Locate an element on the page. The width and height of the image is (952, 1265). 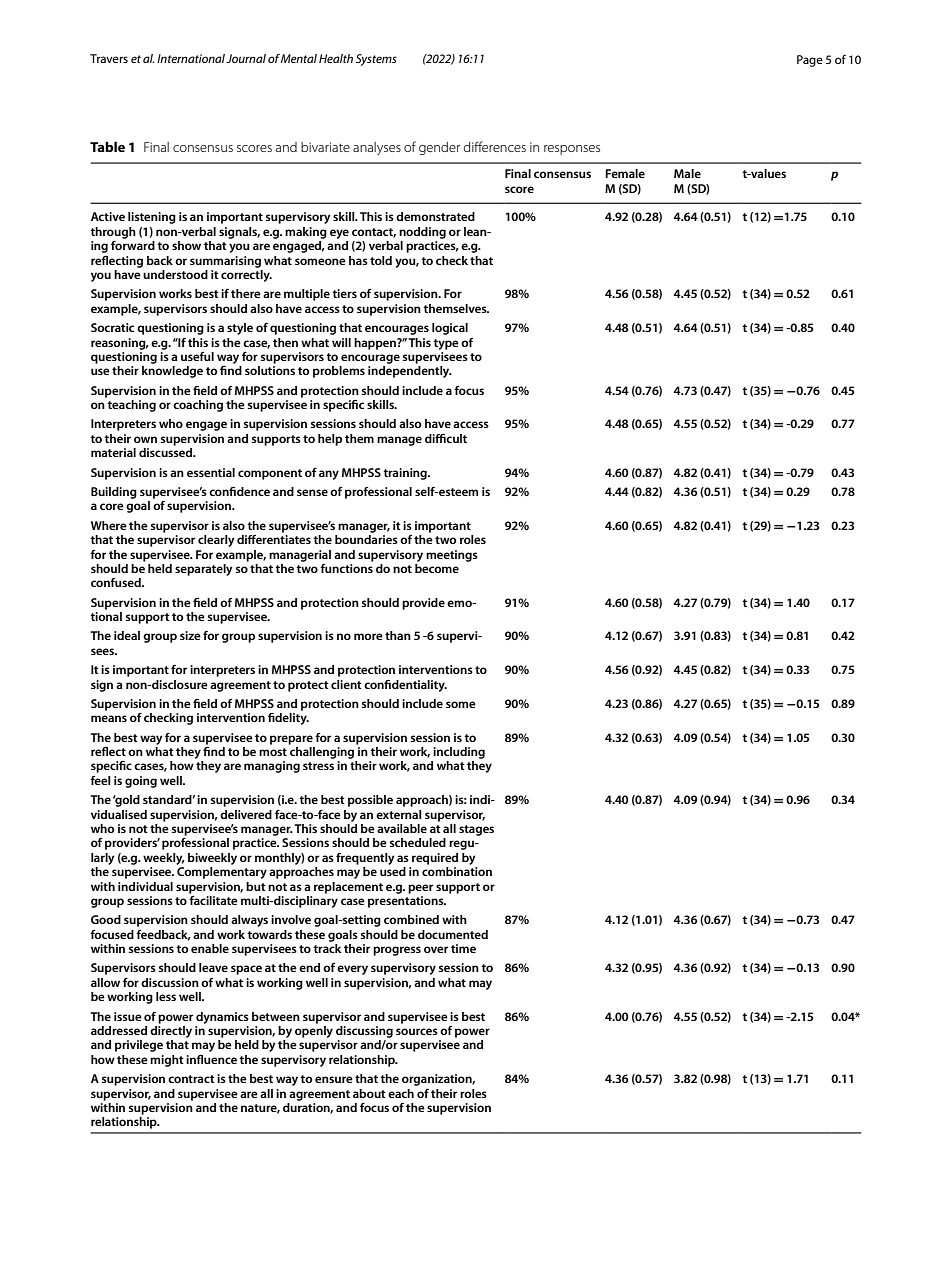
Journal is located at coordinates (246, 58).
